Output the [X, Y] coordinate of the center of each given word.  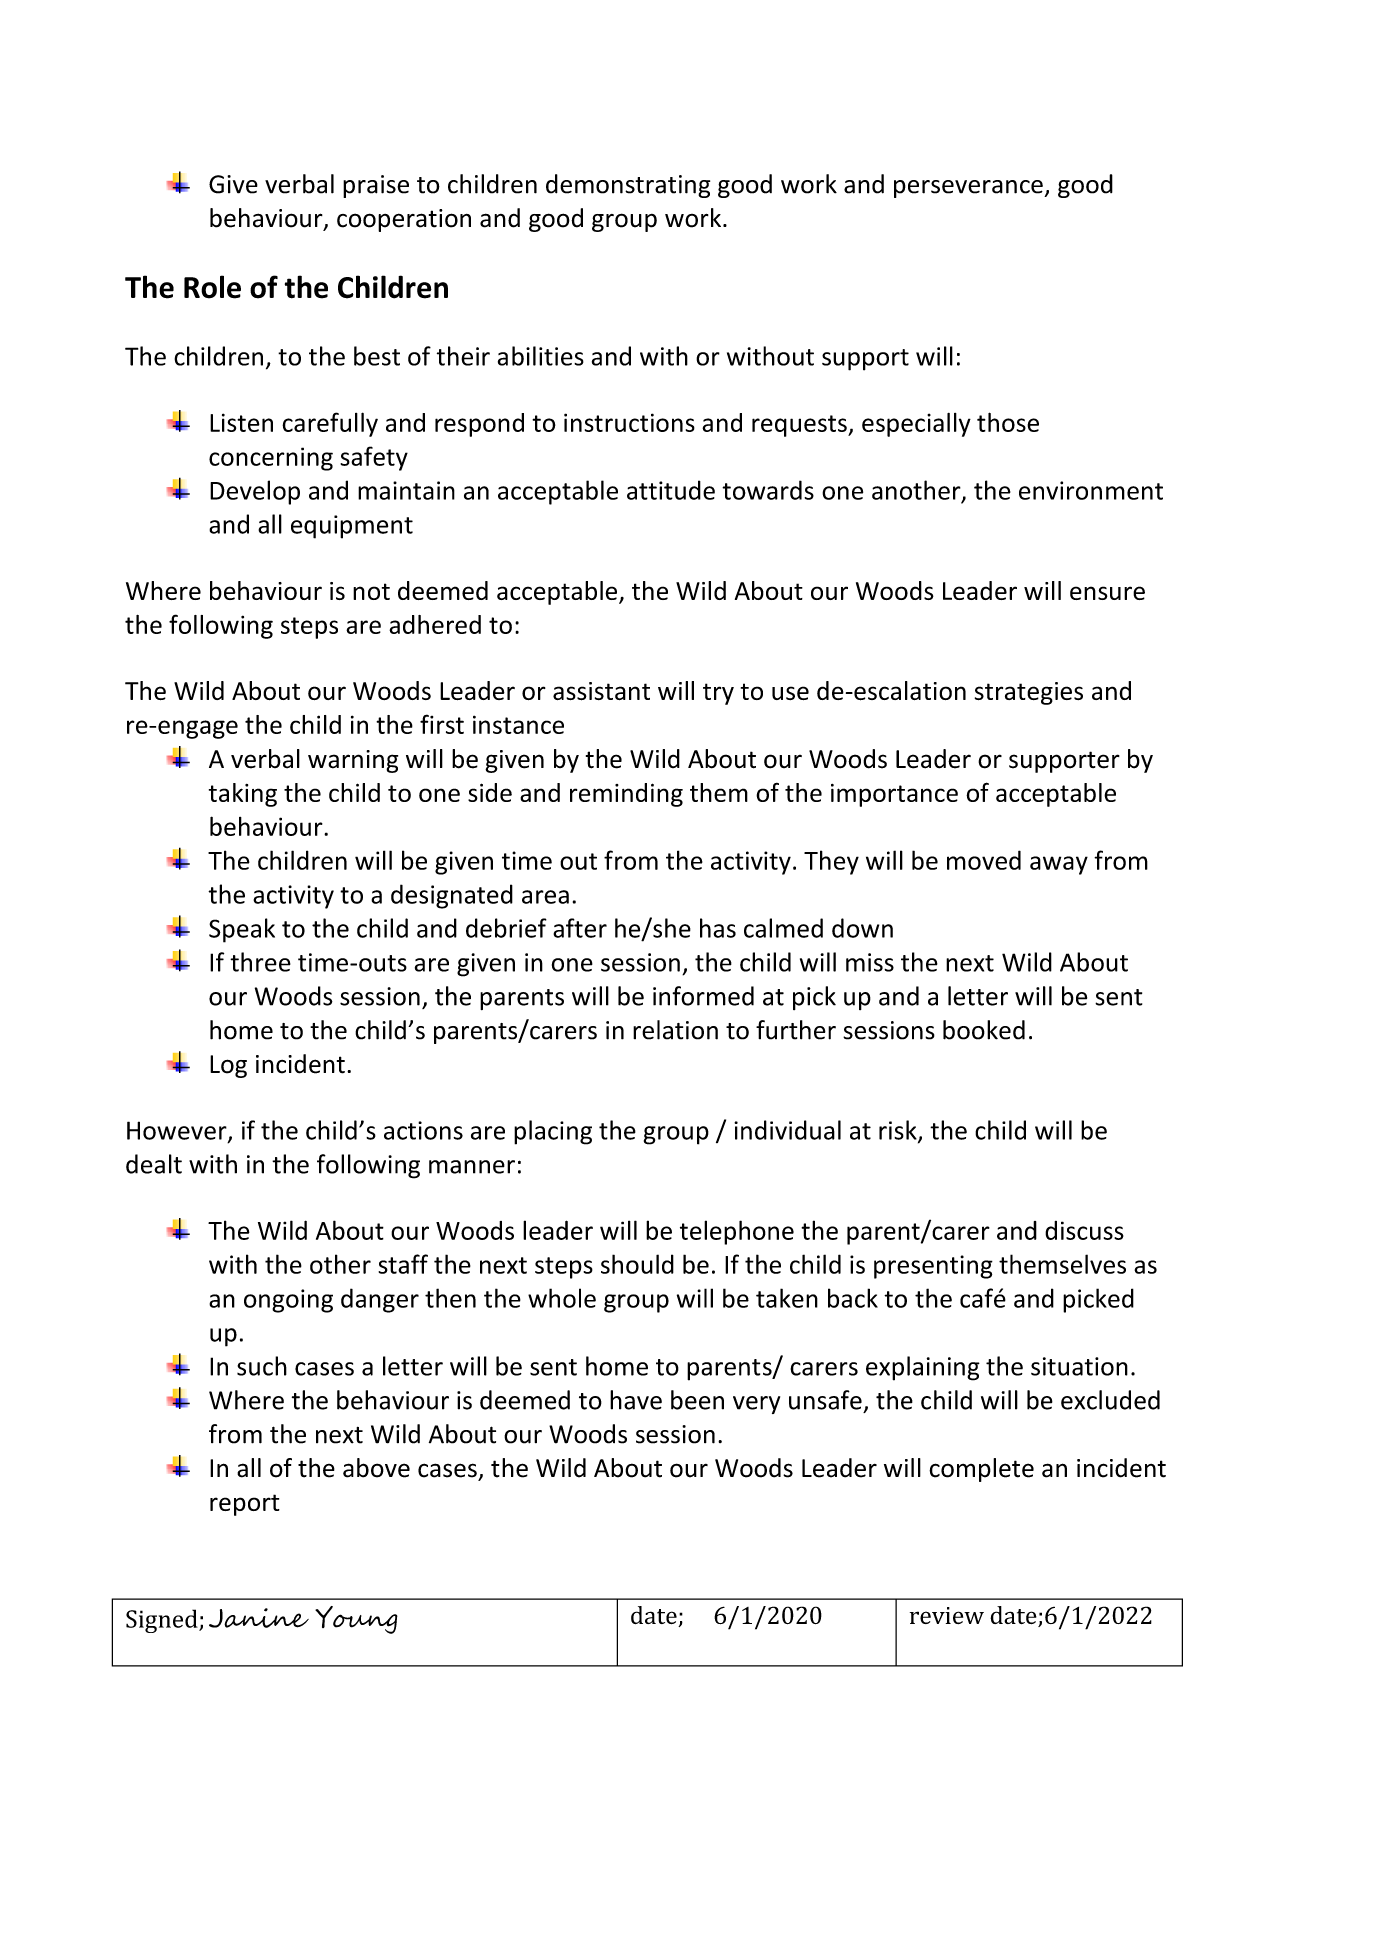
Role [212, 287]
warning [353, 761]
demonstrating [628, 186]
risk [899, 1131]
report [245, 1505]
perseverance [969, 189]
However [178, 1131]
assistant [601, 691]
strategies [1029, 693]
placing [553, 1132]
